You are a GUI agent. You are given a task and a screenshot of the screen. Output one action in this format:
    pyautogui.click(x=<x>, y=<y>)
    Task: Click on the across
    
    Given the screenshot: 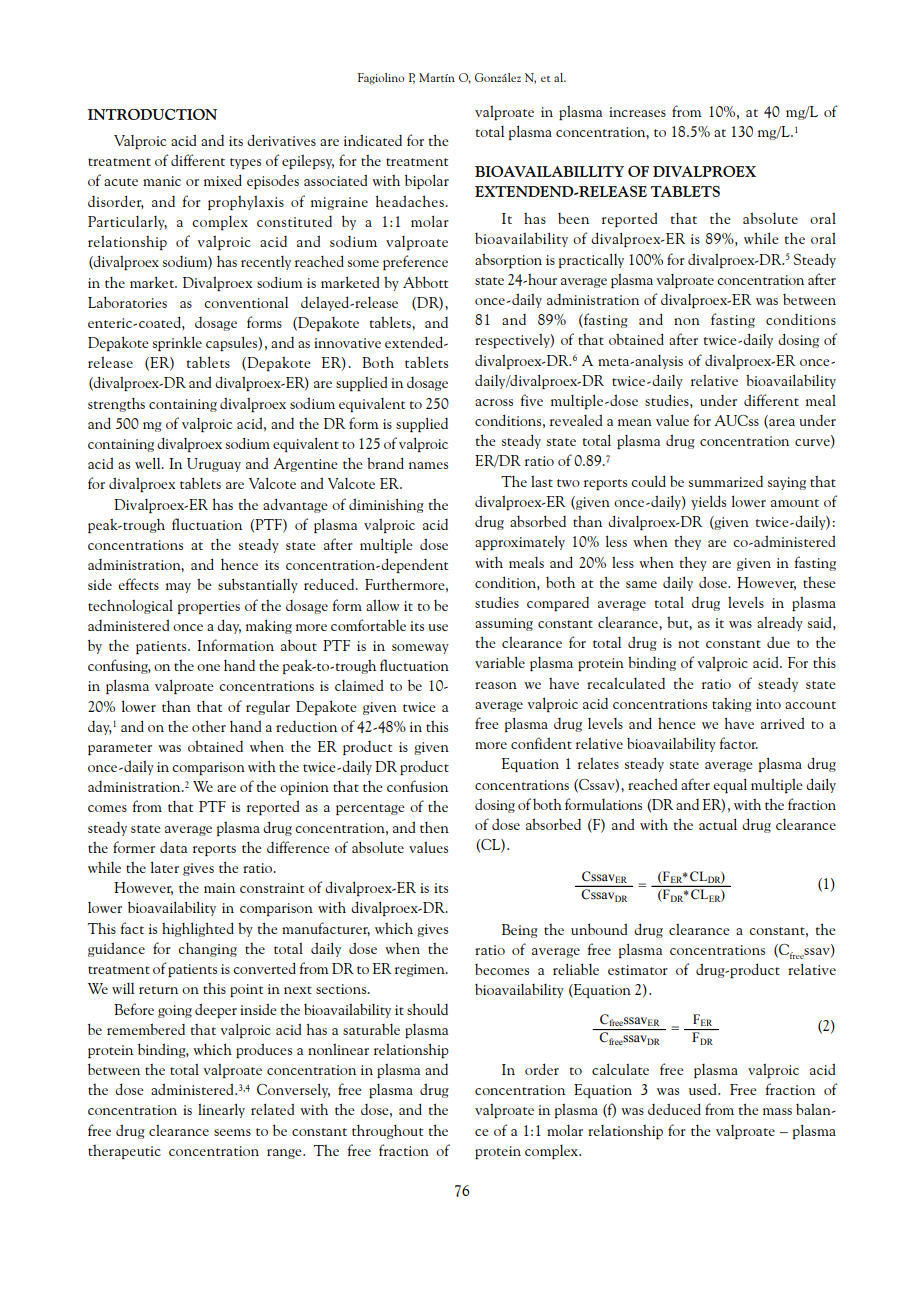 What is the action you would take?
    pyautogui.click(x=494, y=402)
